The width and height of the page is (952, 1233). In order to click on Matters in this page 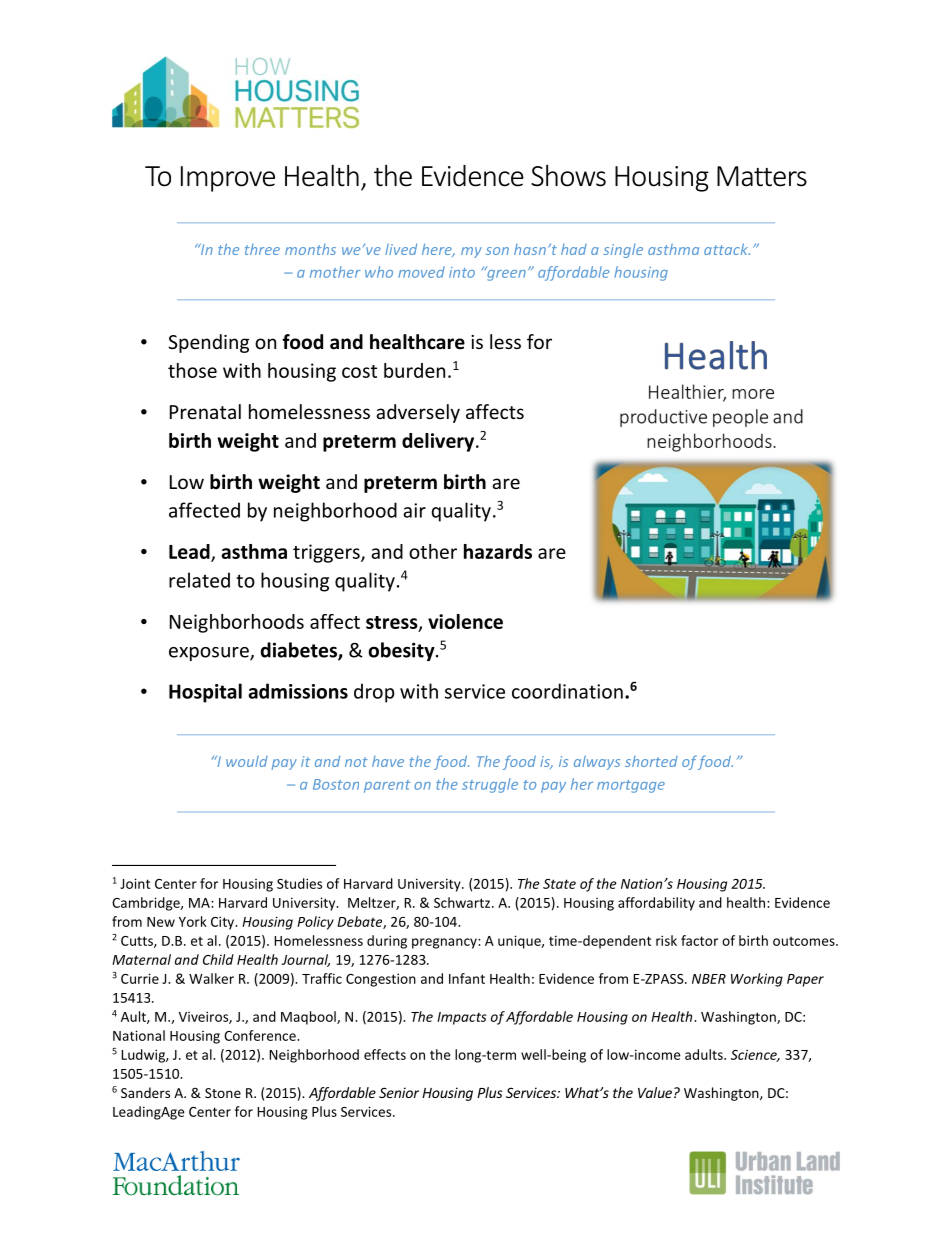, I will do `click(762, 176)`.
